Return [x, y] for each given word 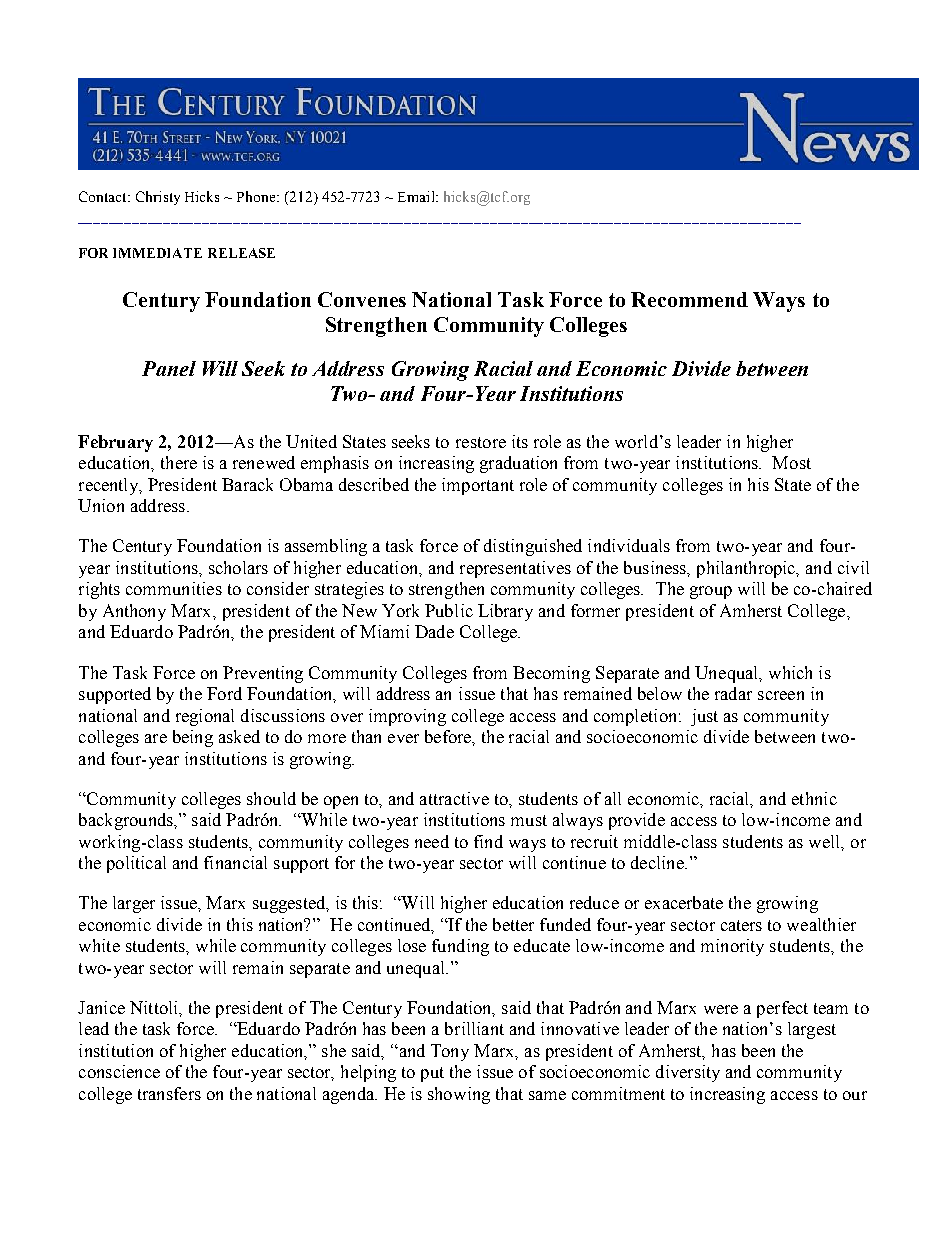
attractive [454, 798]
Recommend [689, 299]
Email [417, 196]
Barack [247, 484]
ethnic [814, 798]
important [478, 486]
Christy [158, 198]
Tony [450, 1052]
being [193, 738]
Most [791, 462]
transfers [169, 1093]
